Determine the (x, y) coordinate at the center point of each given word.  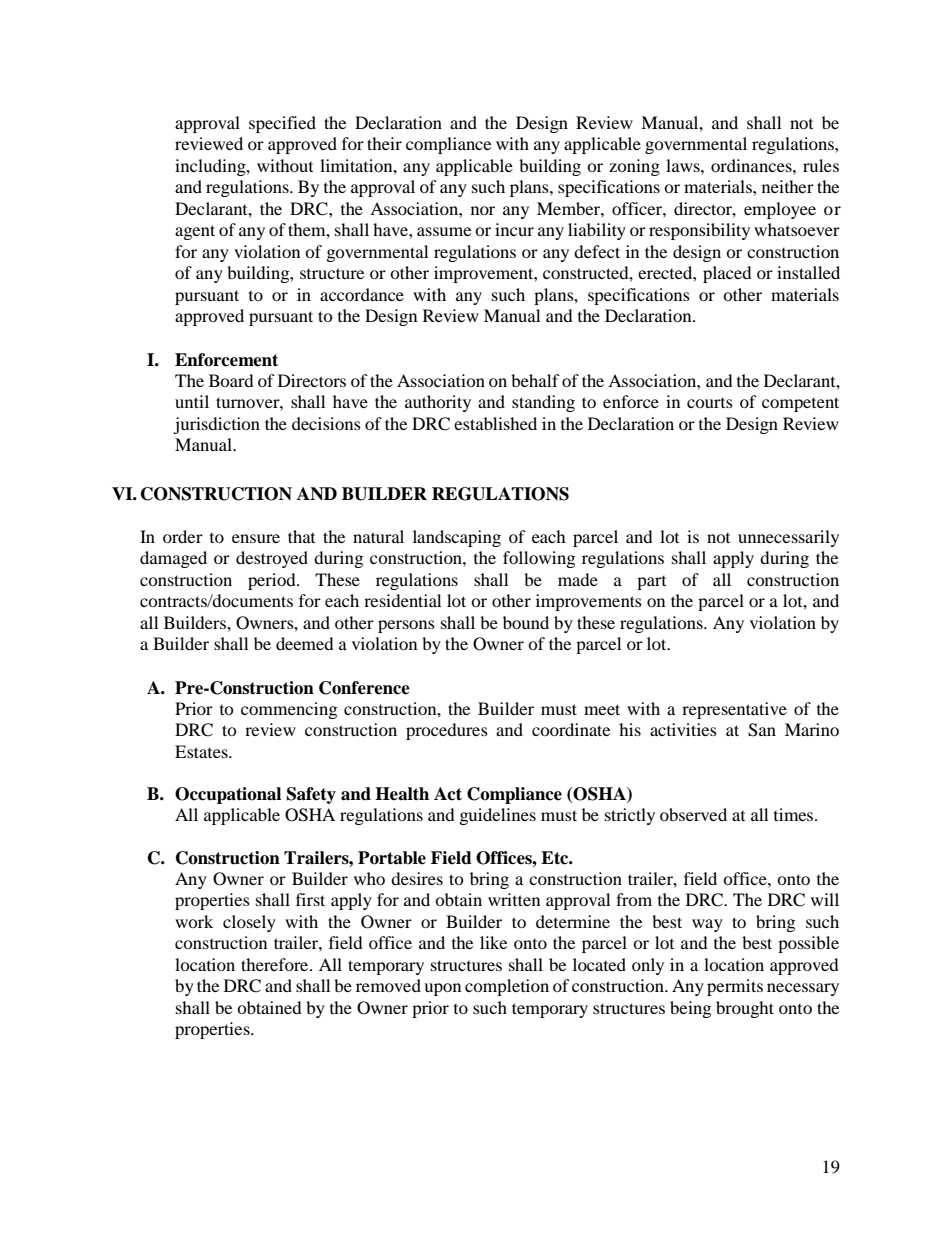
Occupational (228, 795)
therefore (276, 964)
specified (282, 124)
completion (507, 987)
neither (788, 186)
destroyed (272, 559)
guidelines (498, 816)
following (539, 559)
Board (231, 380)
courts (710, 403)
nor (483, 210)
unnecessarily (788, 538)
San (762, 730)
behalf (535, 380)
